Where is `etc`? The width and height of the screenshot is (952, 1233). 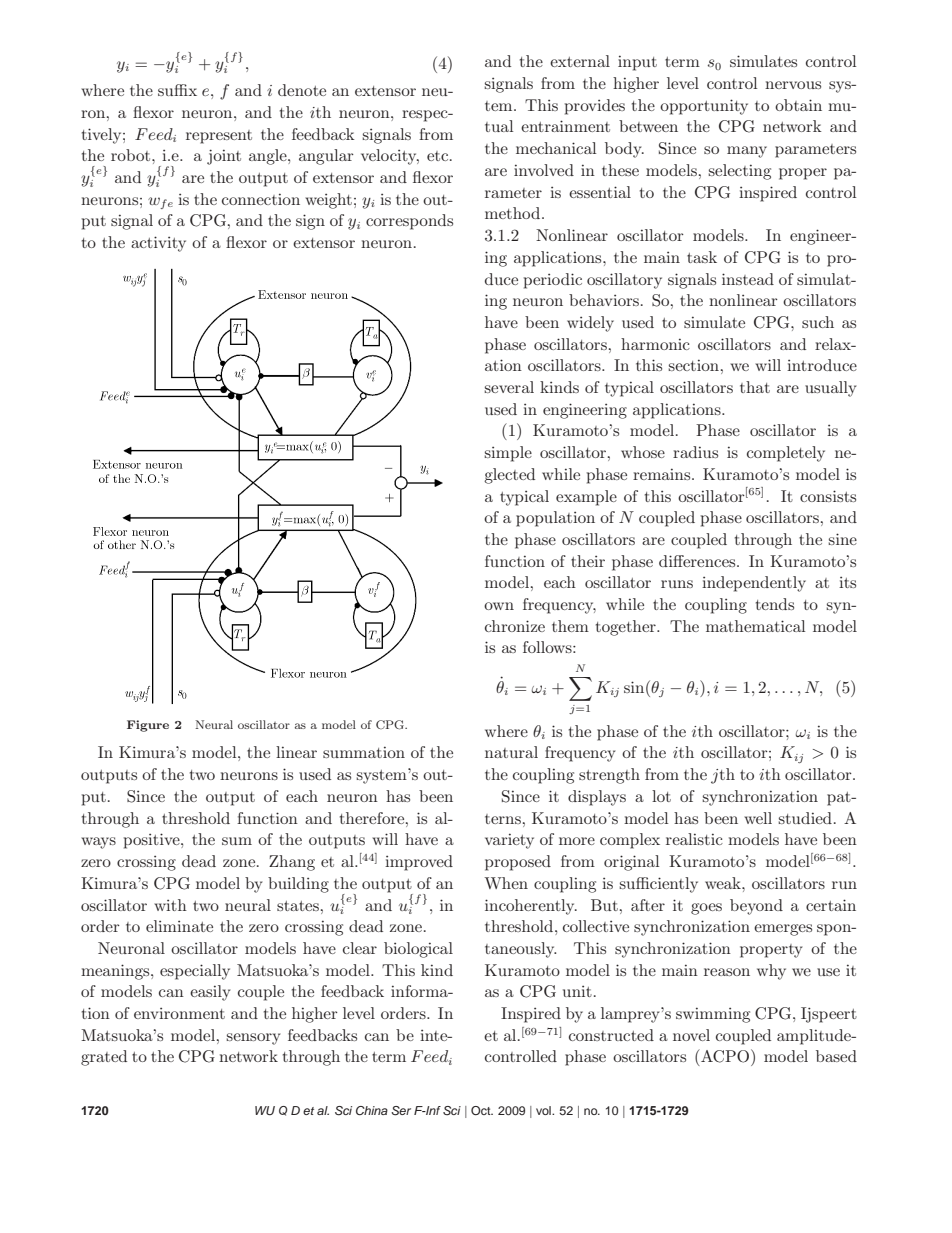
etc is located at coordinates (439, 156).
